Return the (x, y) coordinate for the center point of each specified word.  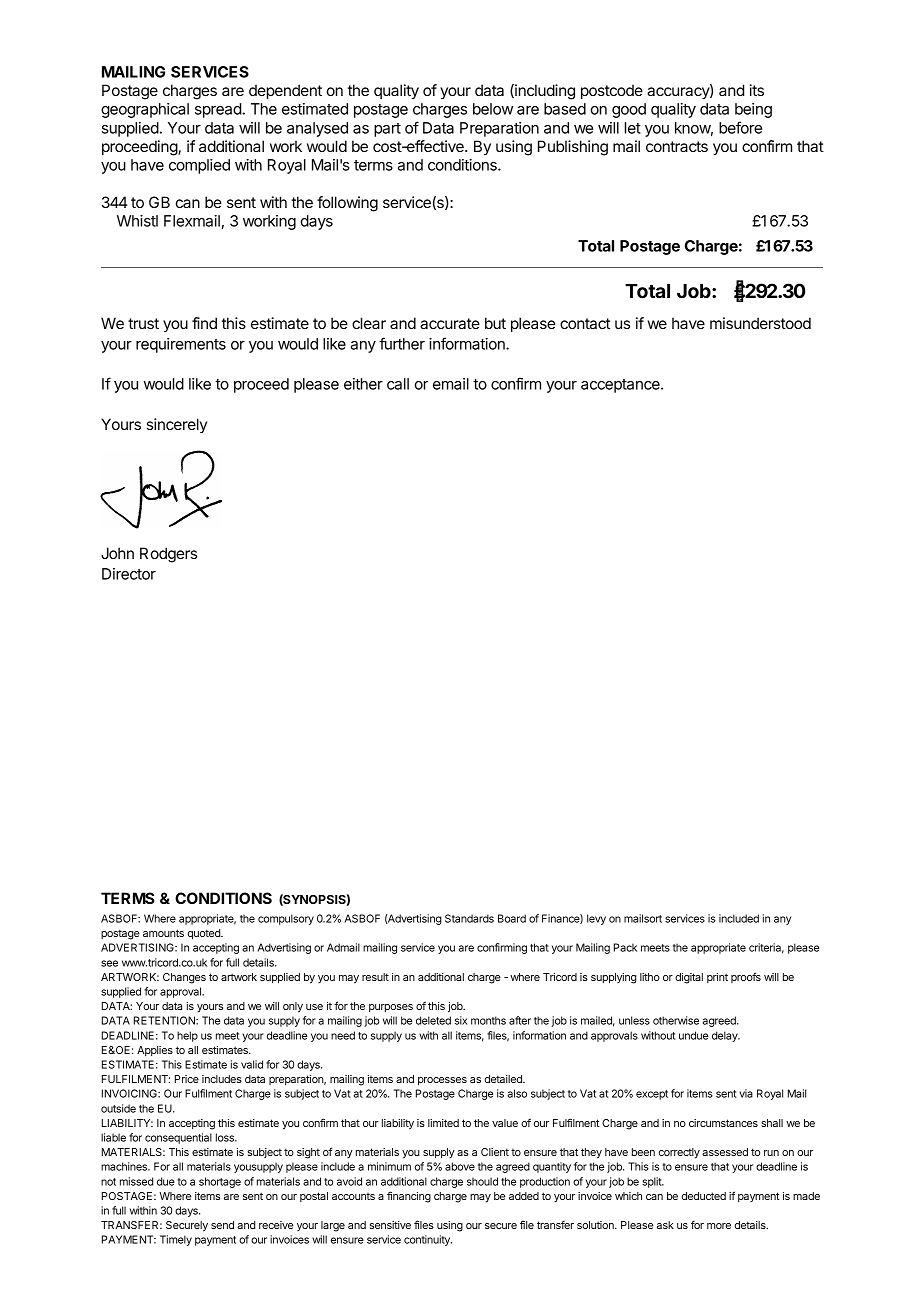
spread (219, 110)
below (493, 109)
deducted (704, 1196)
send (222, 1225)
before (740, 127)
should (482, 1181)
